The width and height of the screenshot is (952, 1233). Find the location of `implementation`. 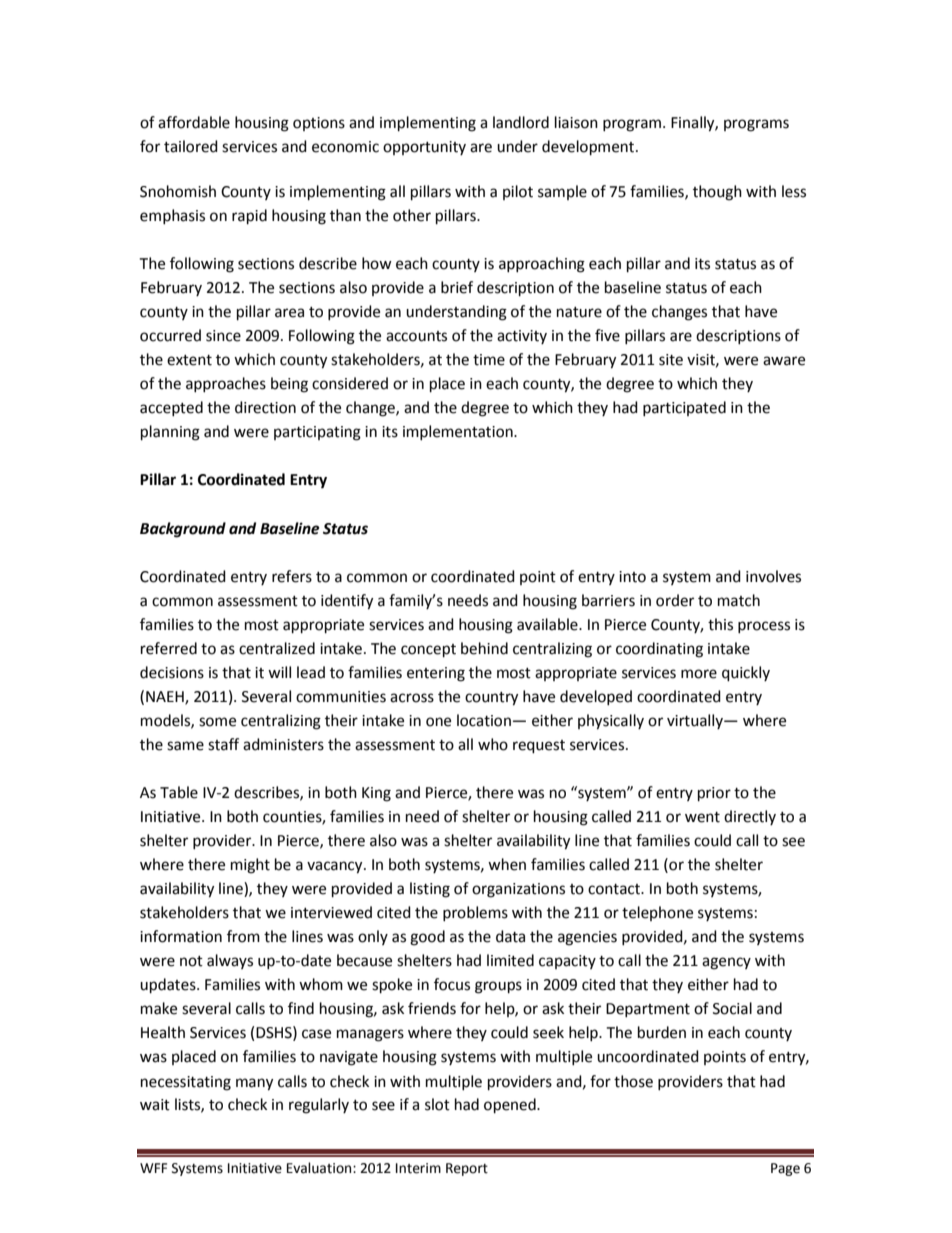

implementation is located at coordinates (459, 432).
